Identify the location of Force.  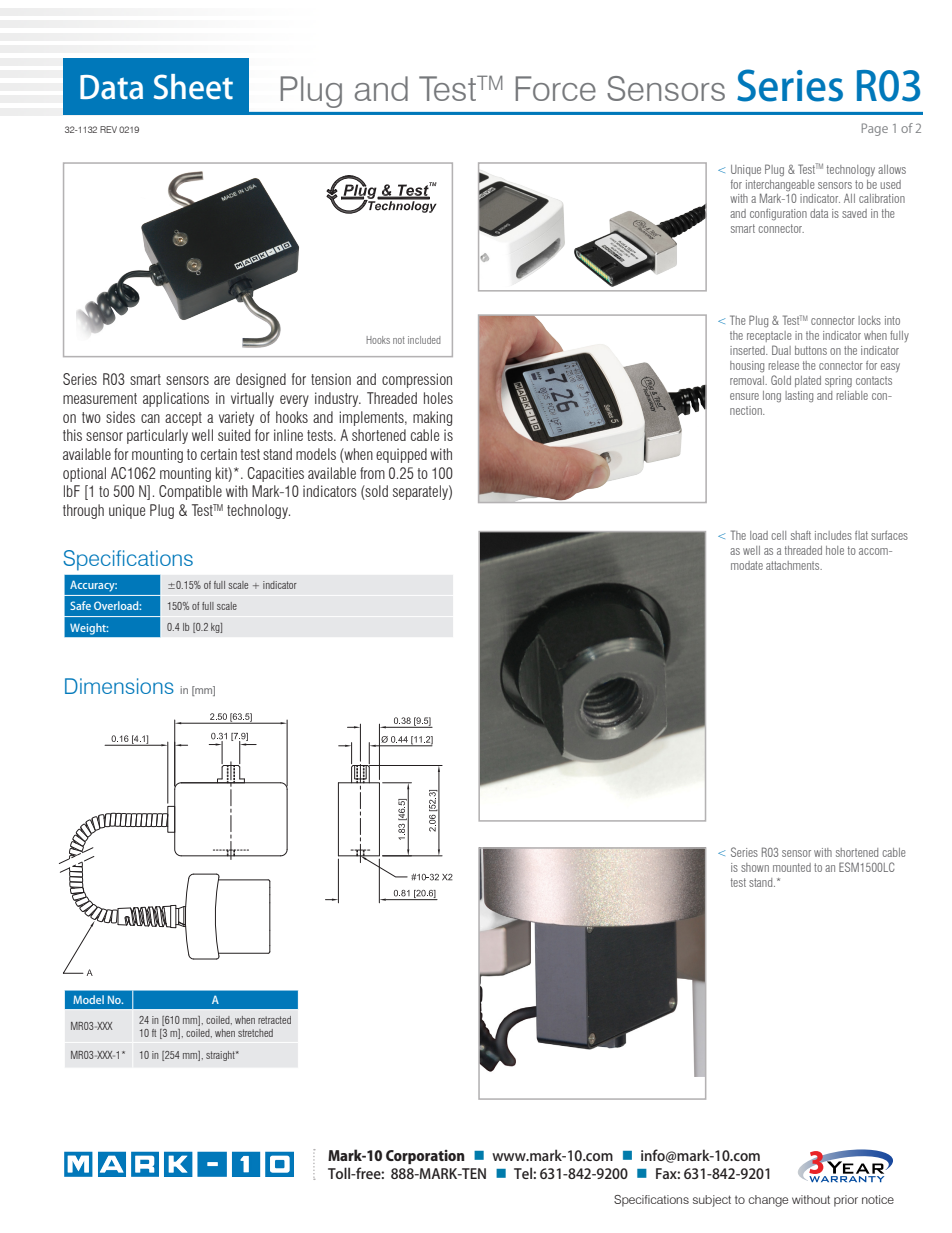
(556, 88).
